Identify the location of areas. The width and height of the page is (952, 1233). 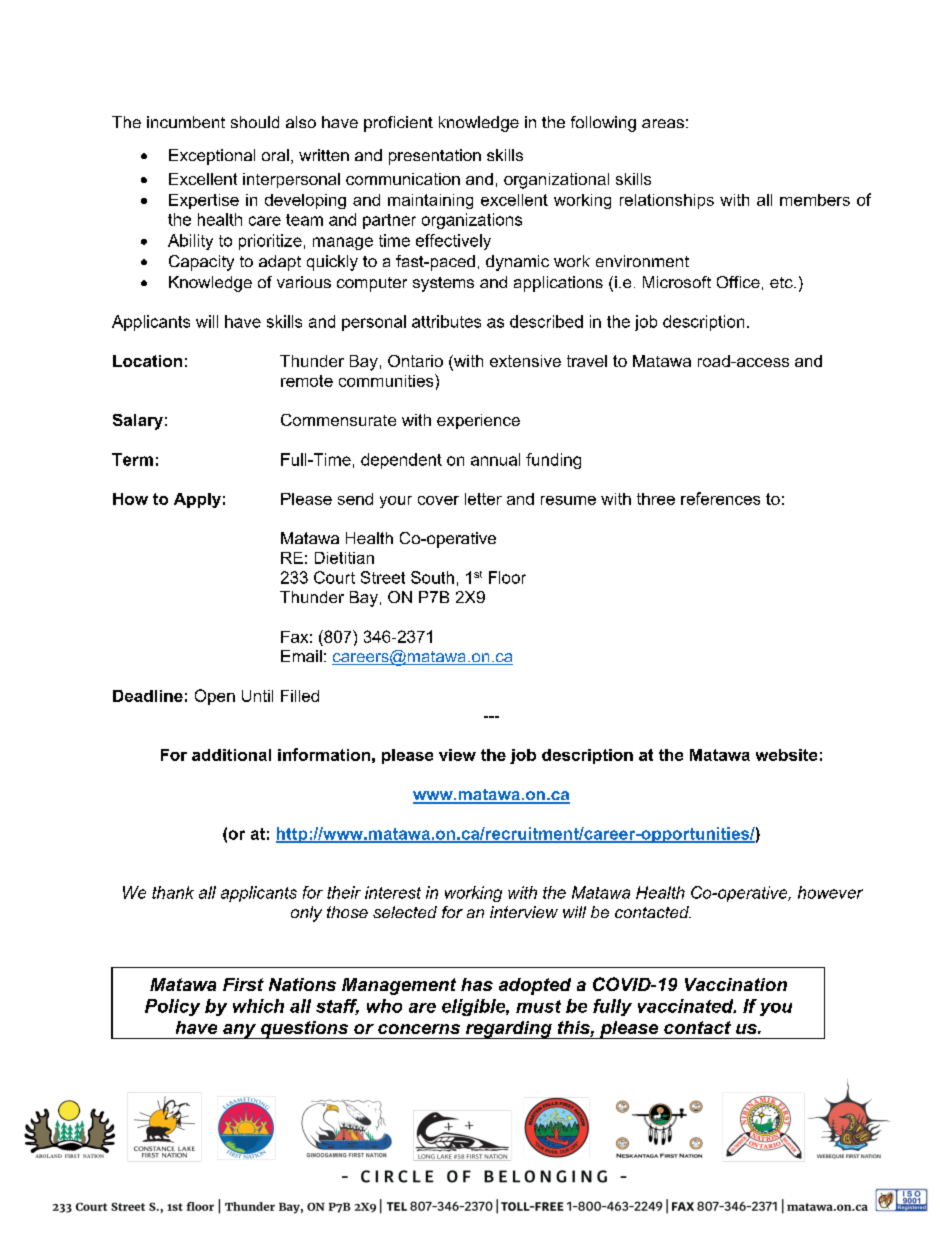
(663, 123).
